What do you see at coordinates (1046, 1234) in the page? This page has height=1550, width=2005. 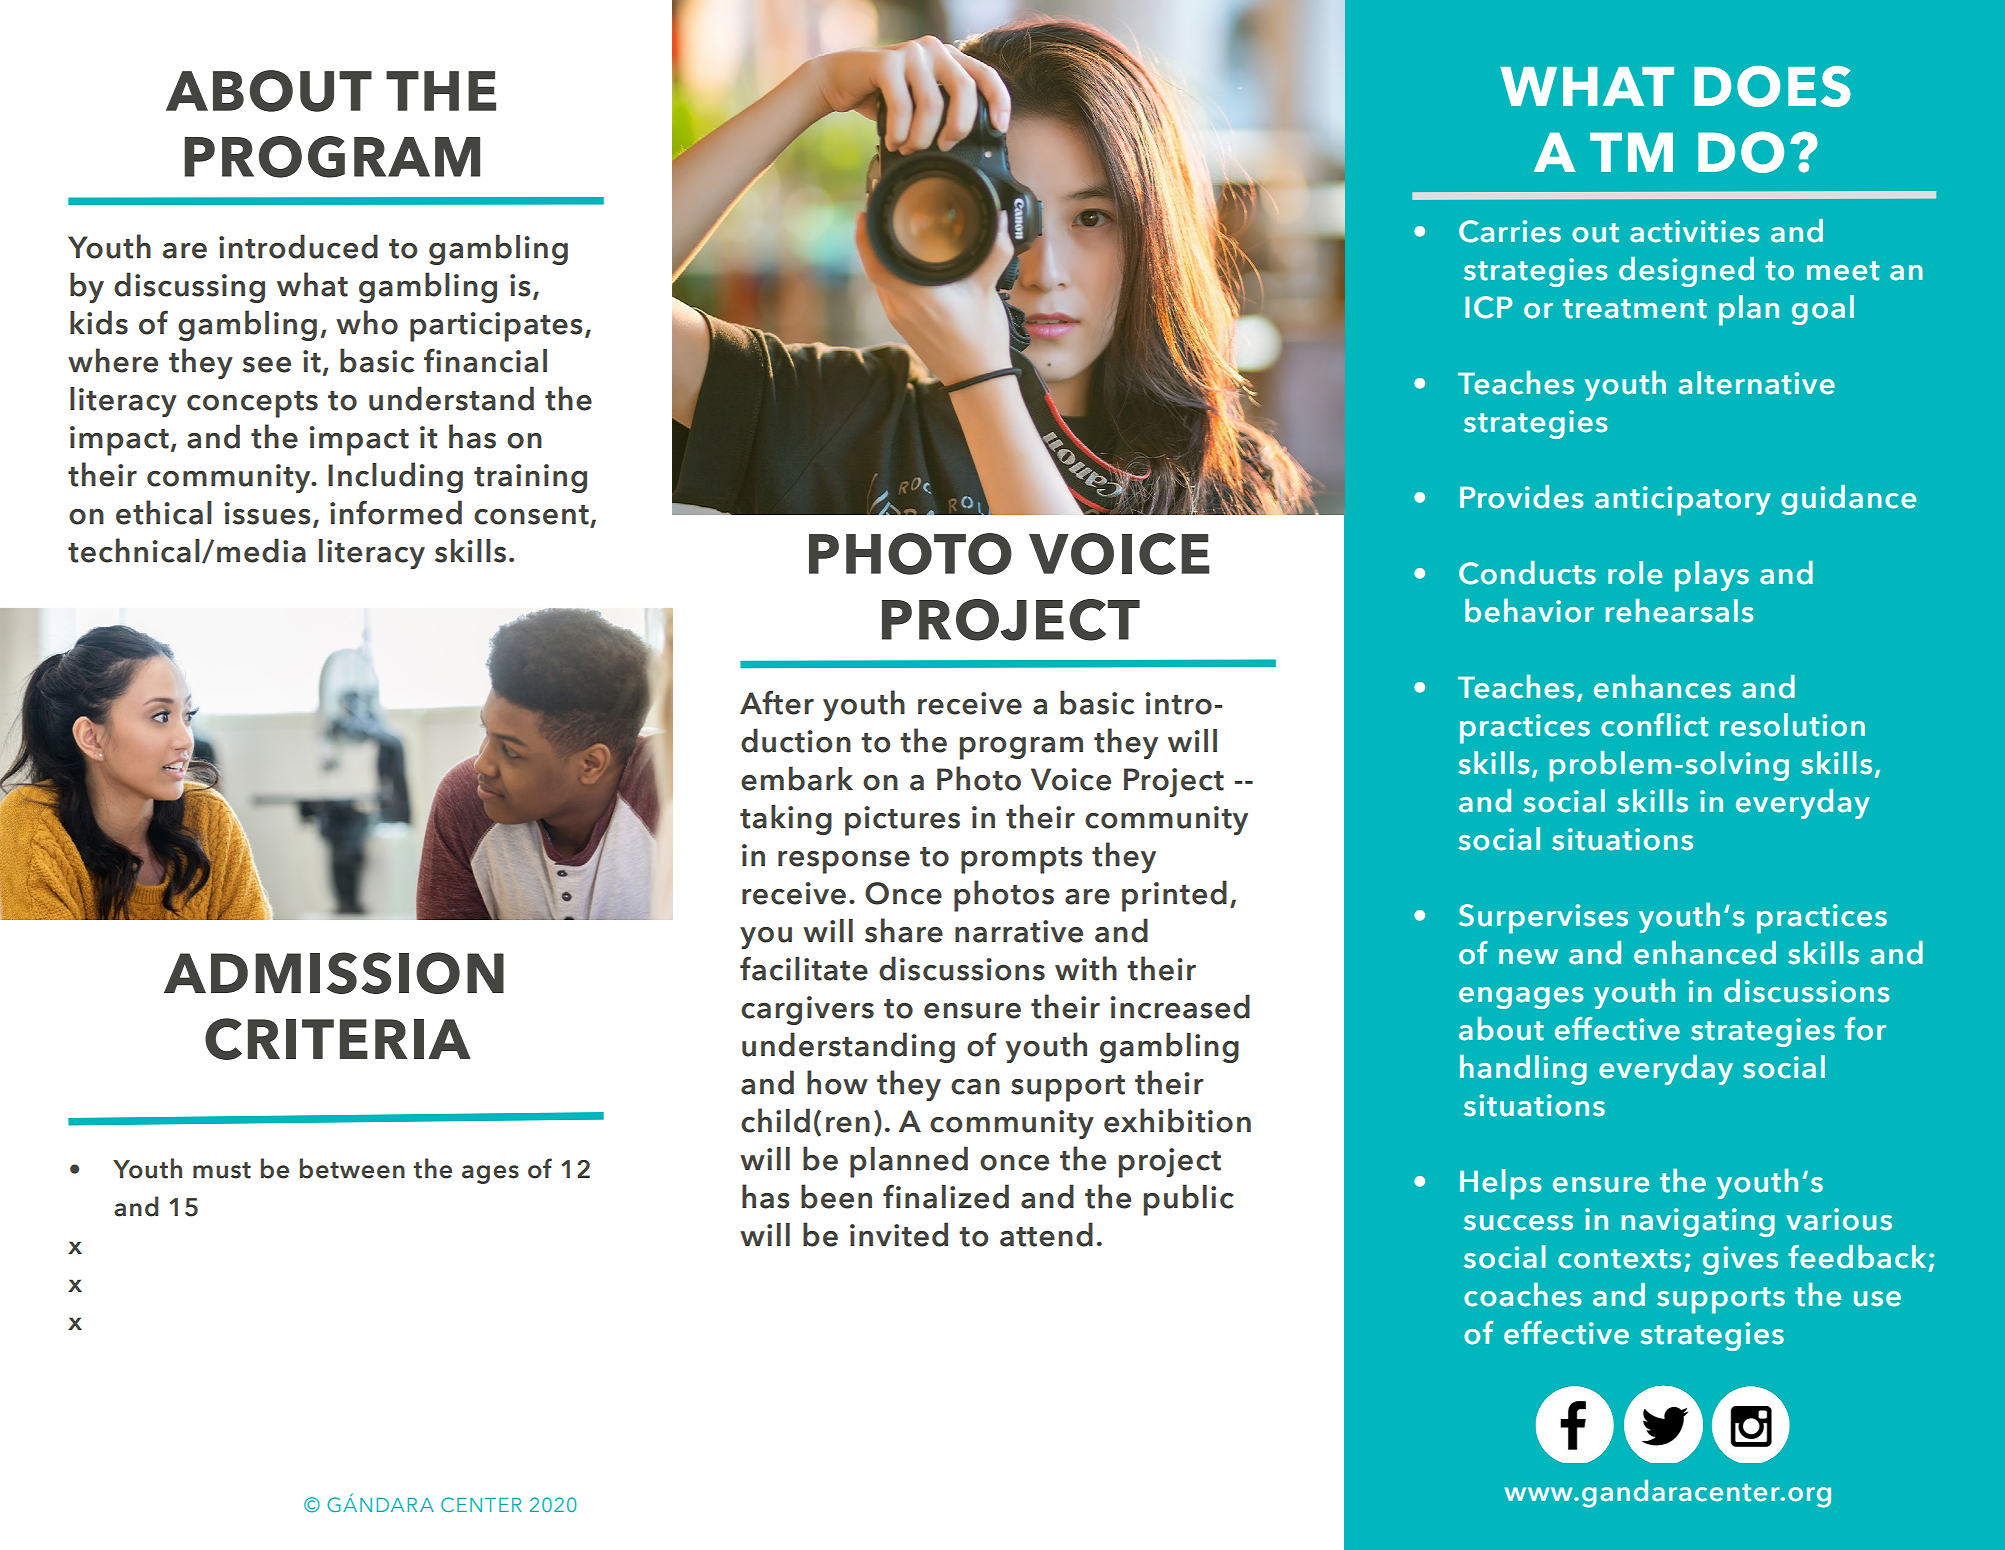 I see `attend` at bounding box center [1046, 1234].
